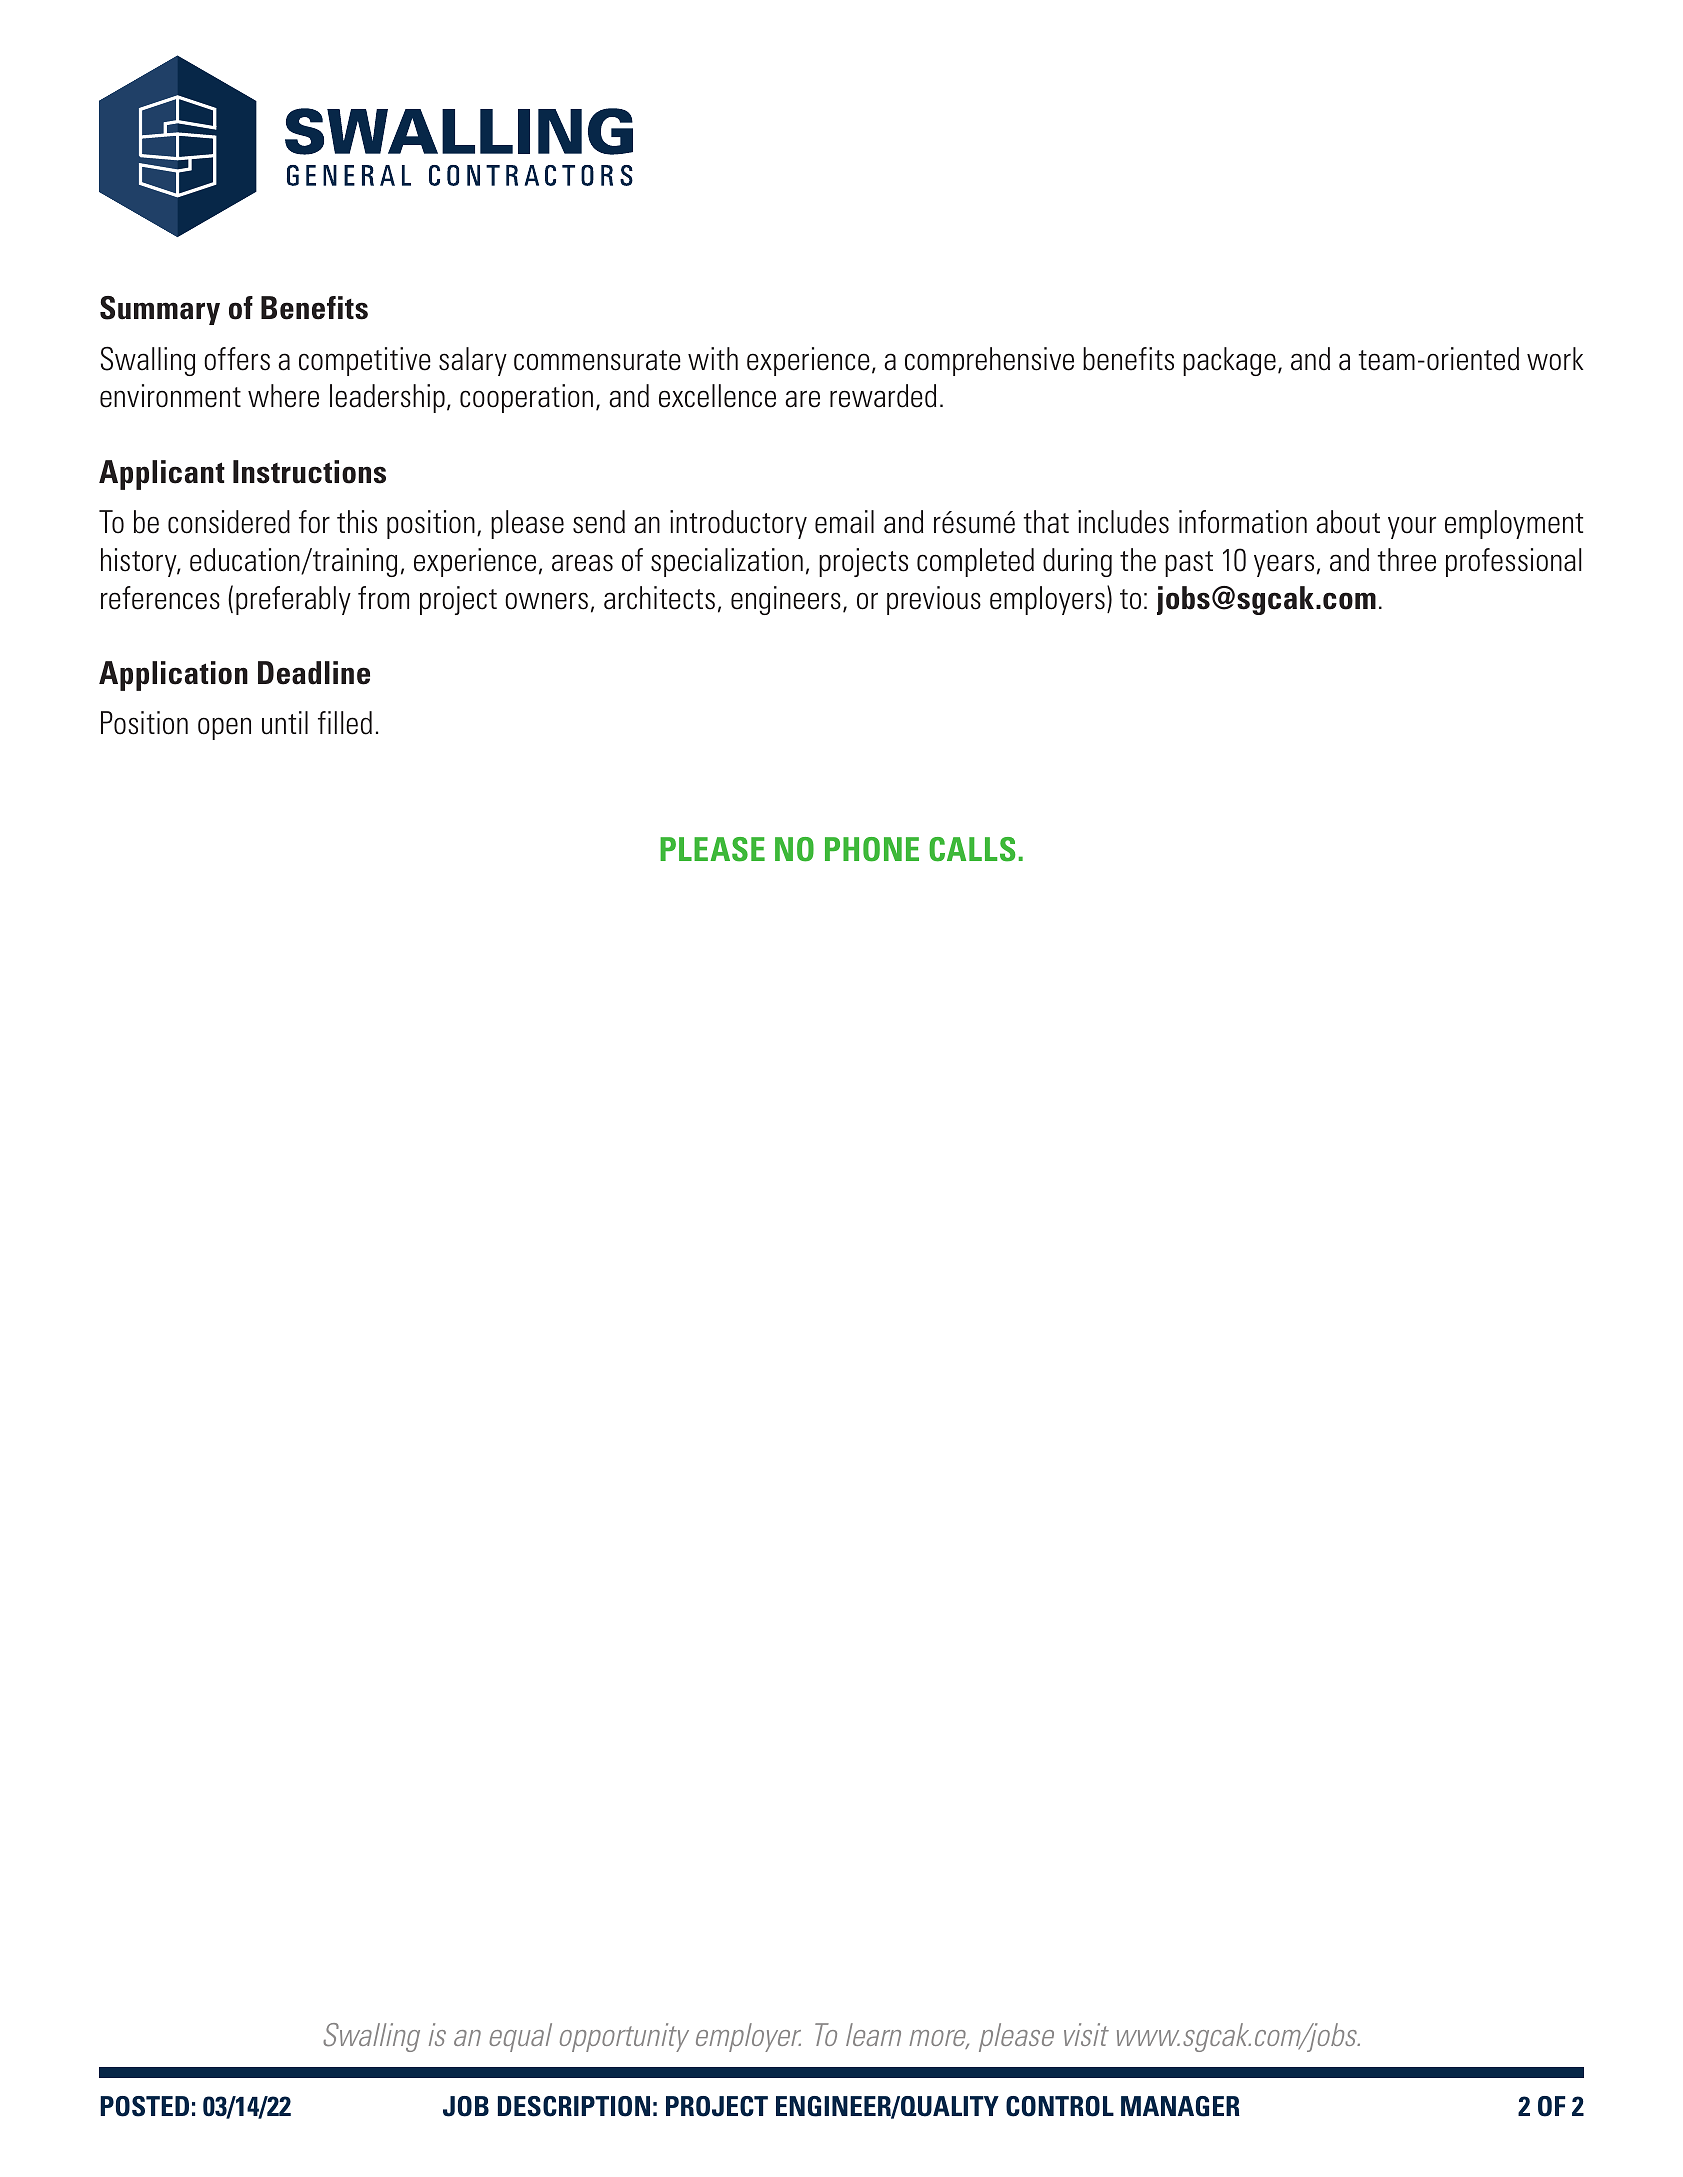 This screenshot has width=1683, height=2177. I want to click on competitive, so click(365, 361).
